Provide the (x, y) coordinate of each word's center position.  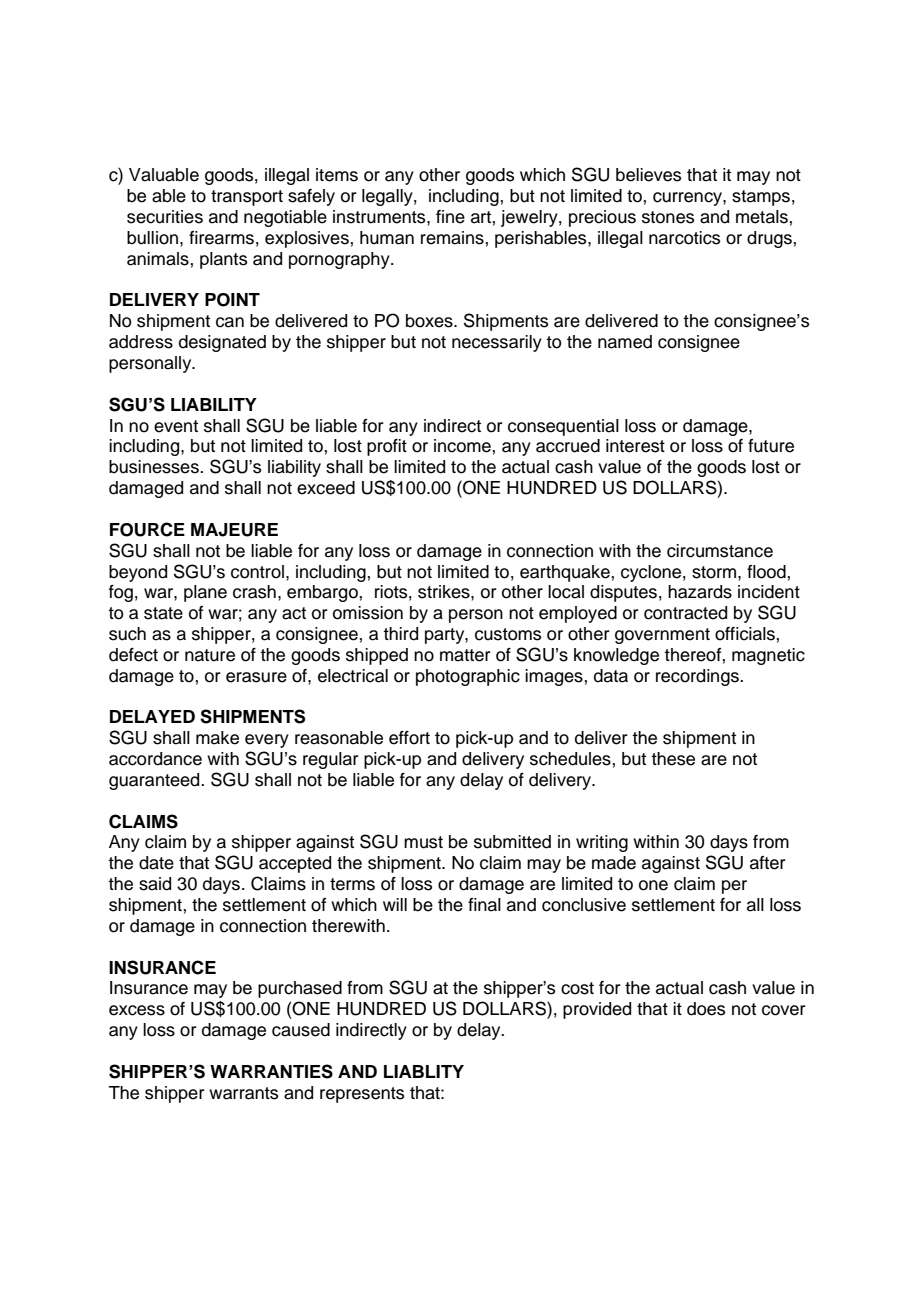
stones (668, 217)
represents (362, 1095)
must (423, 842)
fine (450, 217)
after (768, 863)
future (771, 446)
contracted (685, 613)
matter (465, 655)
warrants (243, 1093)
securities (165, 217)
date (156, 863)
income (462, 446)
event (176, 426)
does (706, 1009)
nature (210, 655)
